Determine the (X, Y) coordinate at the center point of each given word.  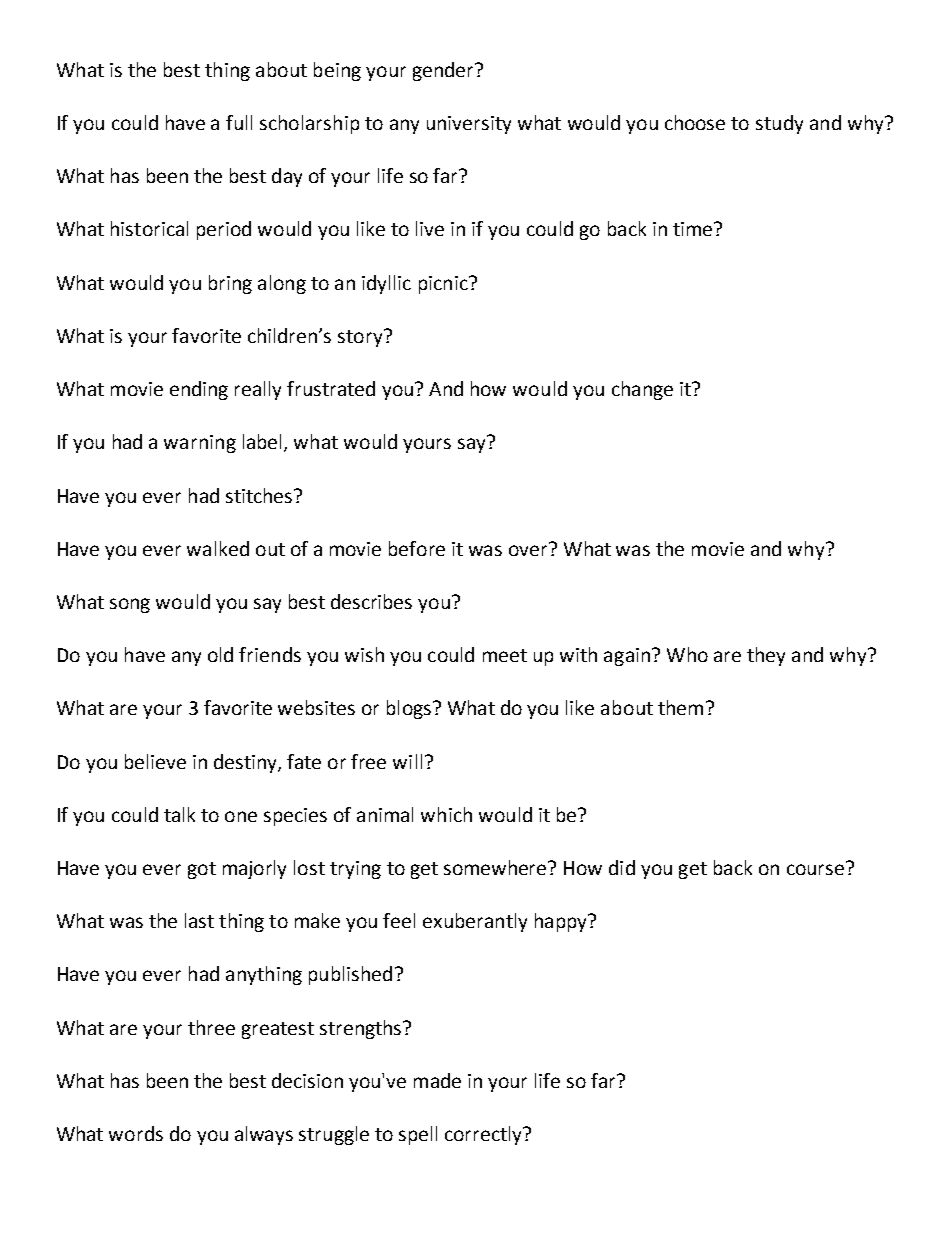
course (815, 869)
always (264, 1135)
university (469, 125)
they (766, 656)
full (239, 122)
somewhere (496, 867)
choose (695, 122)
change (642, 390)
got (202, 870)
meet (505, 655)
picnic (444, 285)
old (220, 654)
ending (199, 390)
